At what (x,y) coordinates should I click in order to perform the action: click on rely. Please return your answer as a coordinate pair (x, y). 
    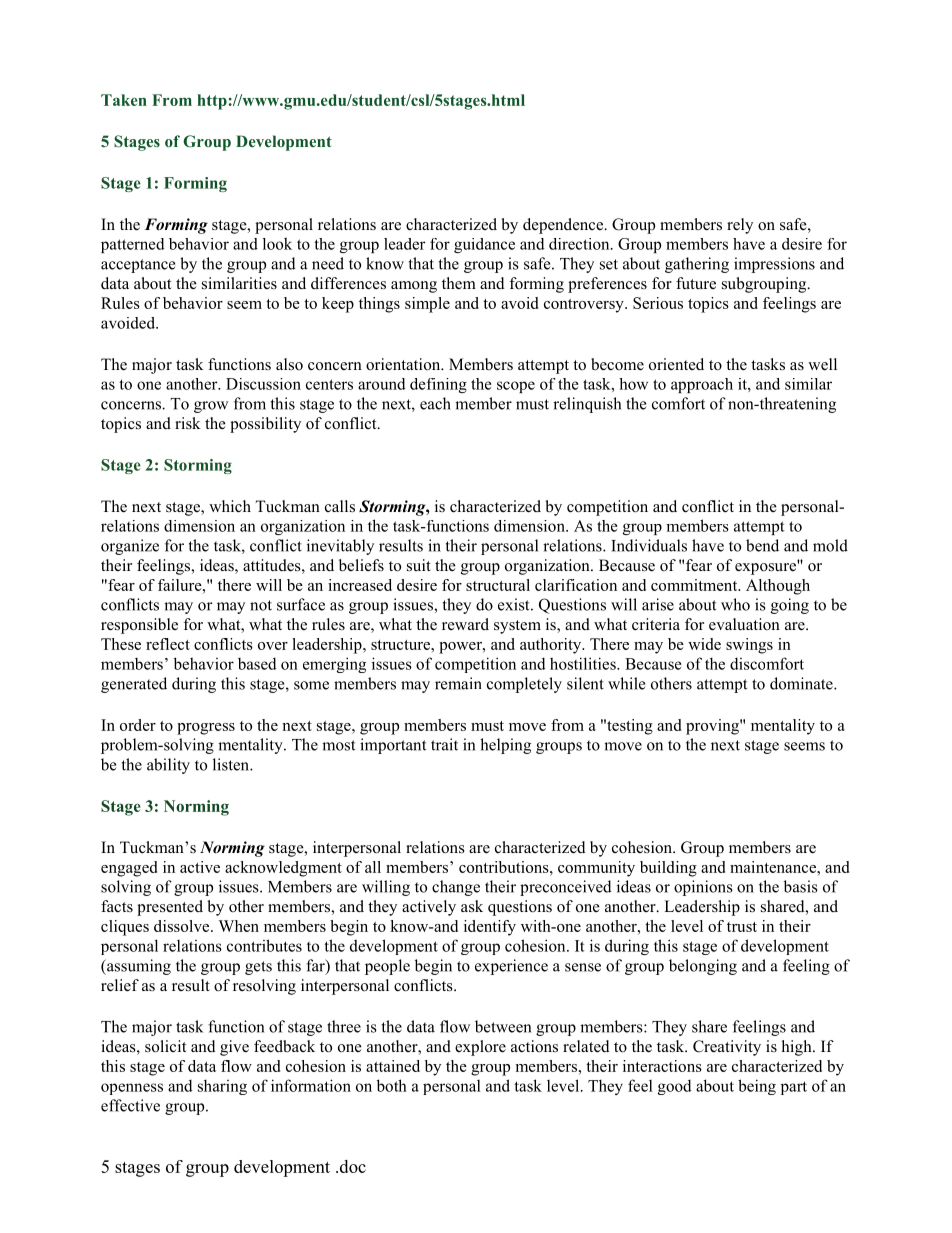
    Looking at the image, I should click on (740, 226).
